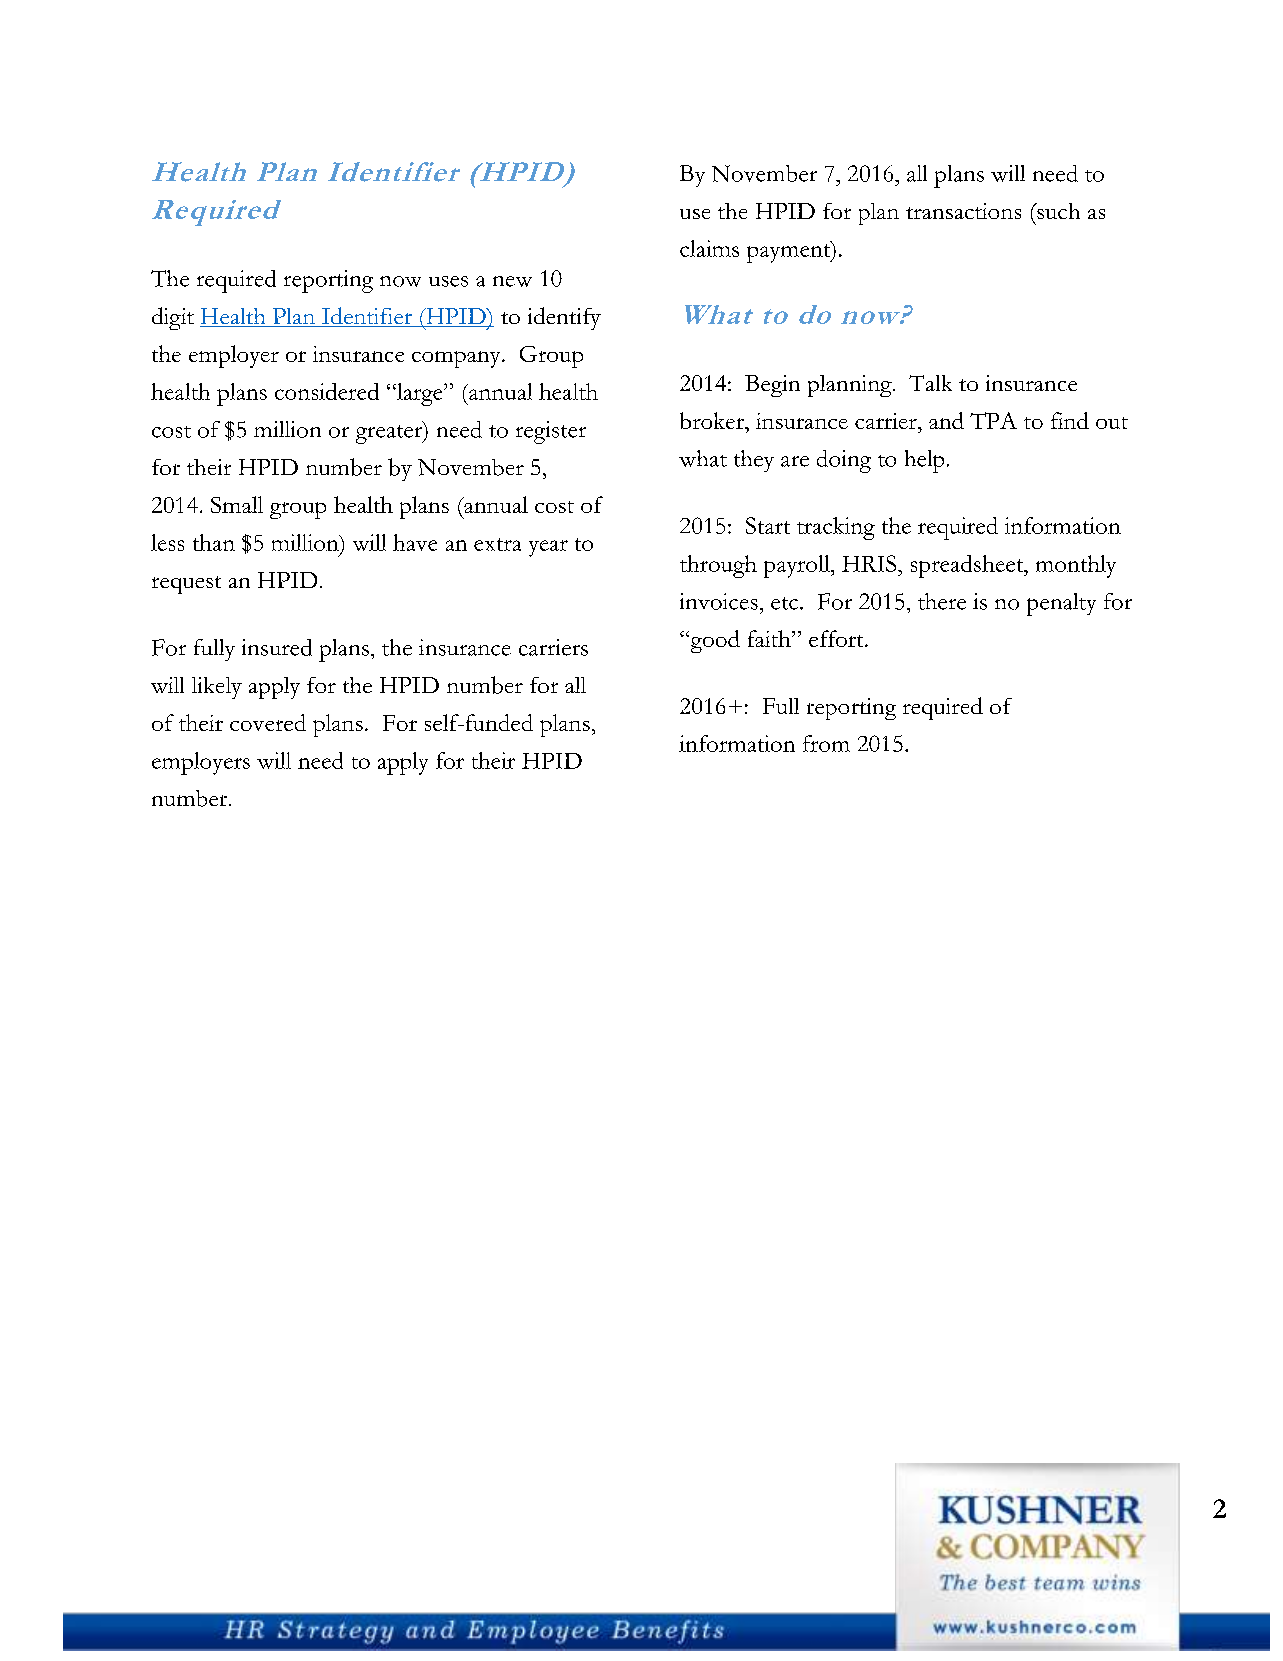 Image resolution: width=1283 pixels, height=1661 pixels. What do you see at coordinates (718, 566) in the image?
I see `through` at bounding box center [718, 566].
